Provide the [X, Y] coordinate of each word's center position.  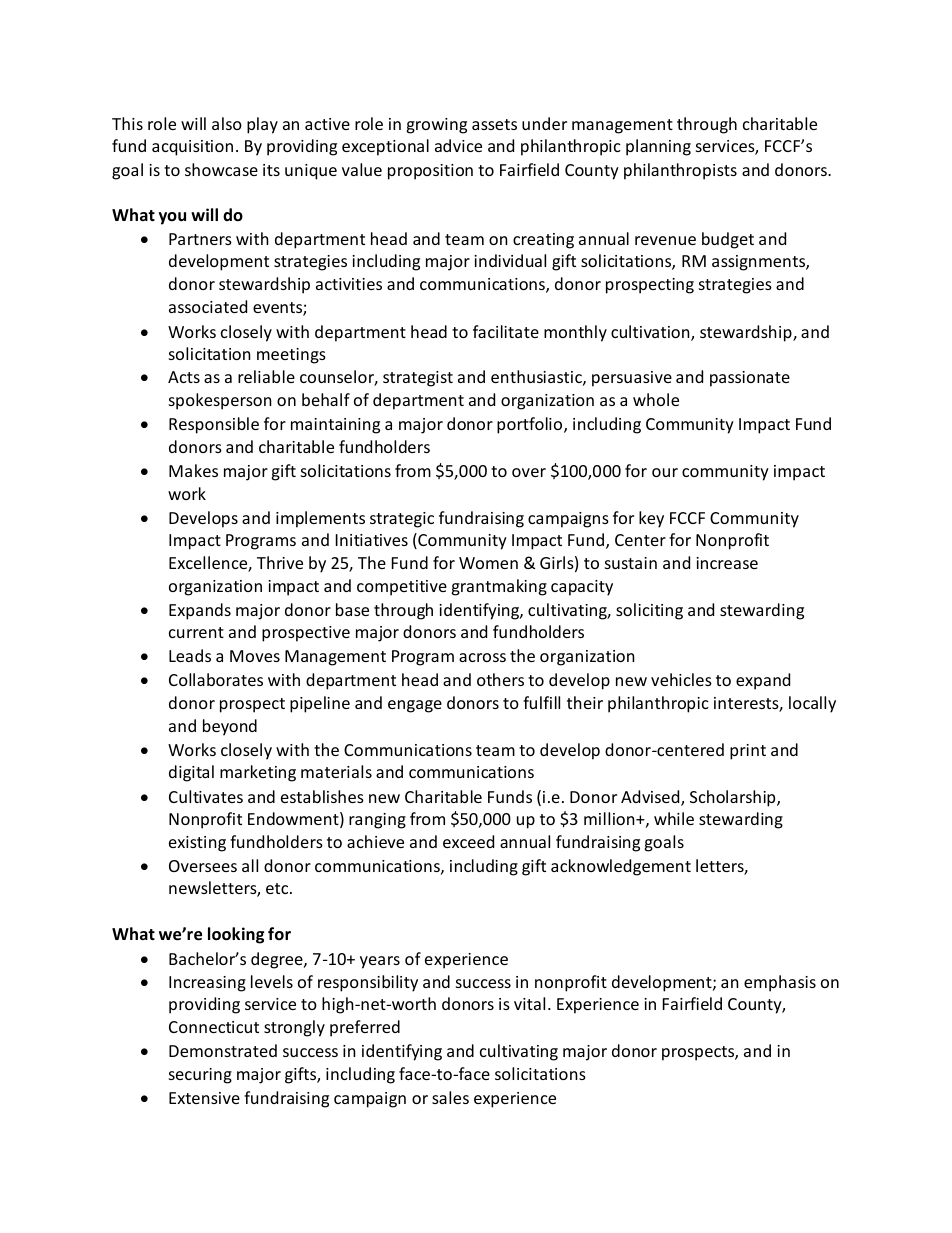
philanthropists [680, 171]
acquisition [192, 148]
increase [727, 563]
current [196, 632]
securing [200, 1076]
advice [458, 145]
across [482, 657]
